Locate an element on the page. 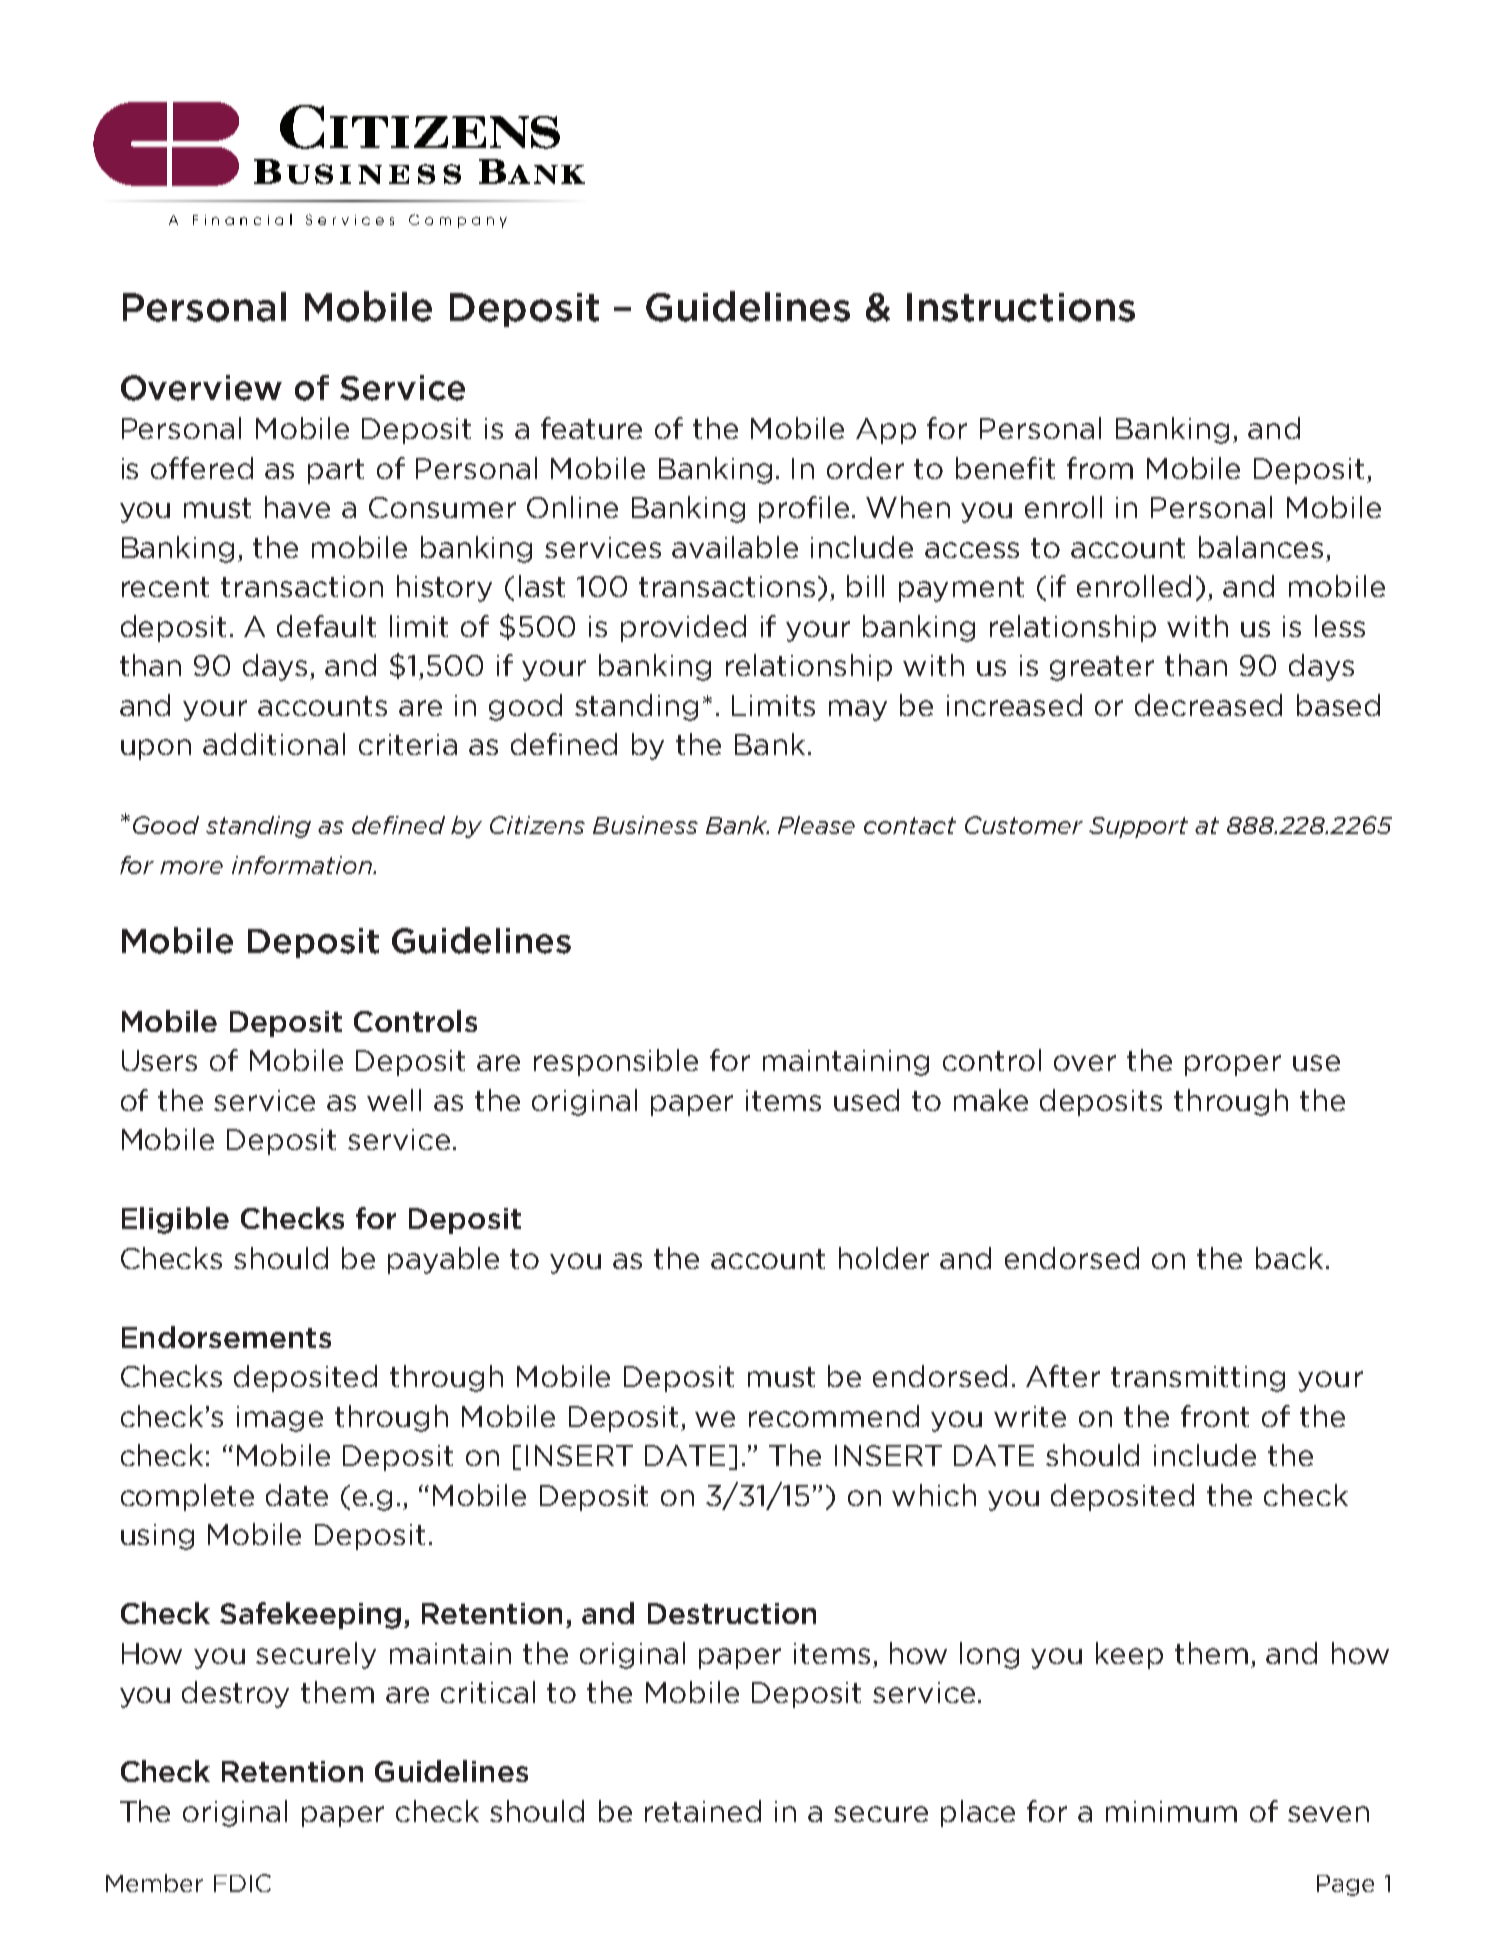 The width and height of the image is (1511, 1955). information is located at coordinates (303, 865).
